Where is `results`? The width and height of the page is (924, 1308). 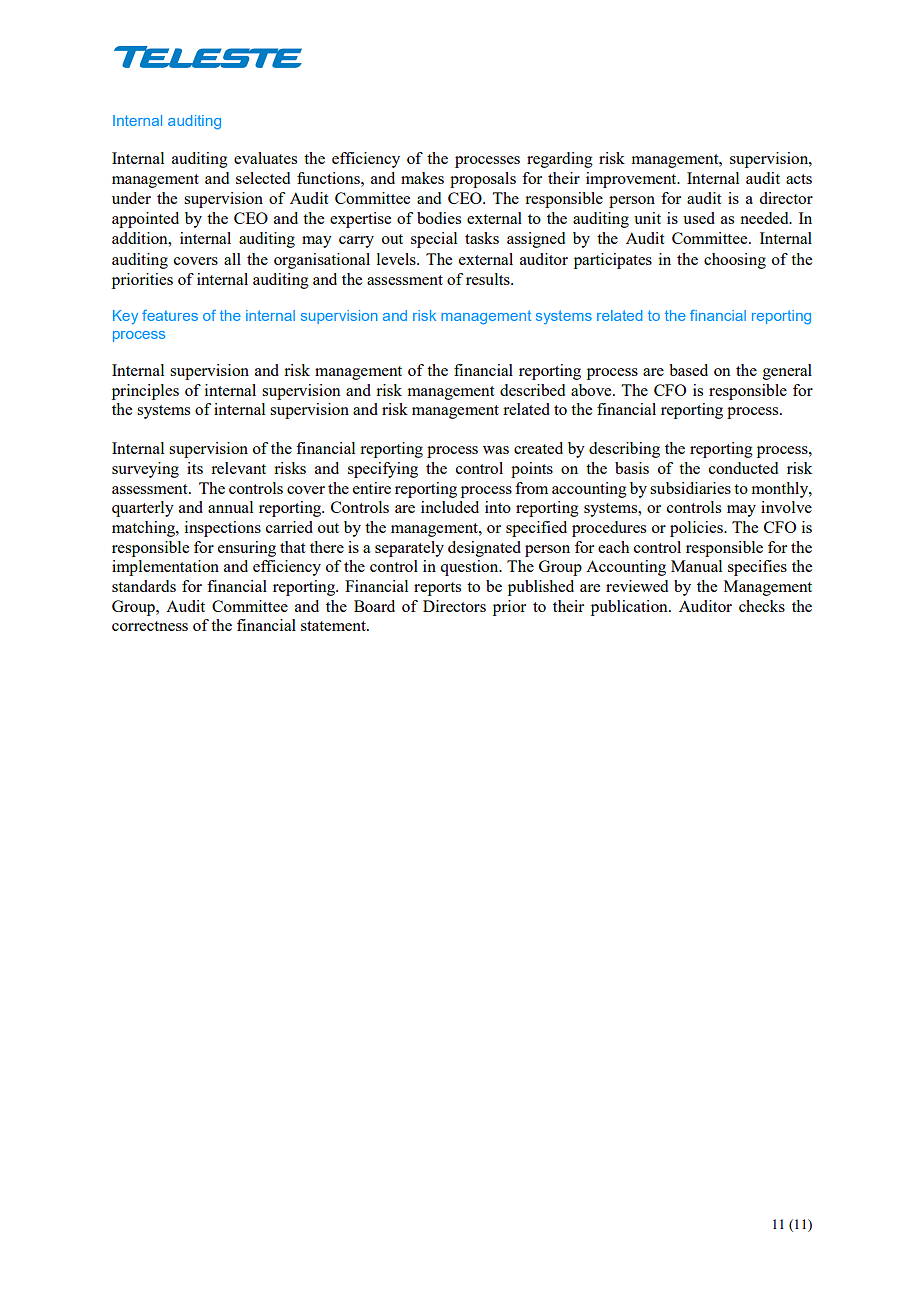 results is located at coordinates (489, 279).
